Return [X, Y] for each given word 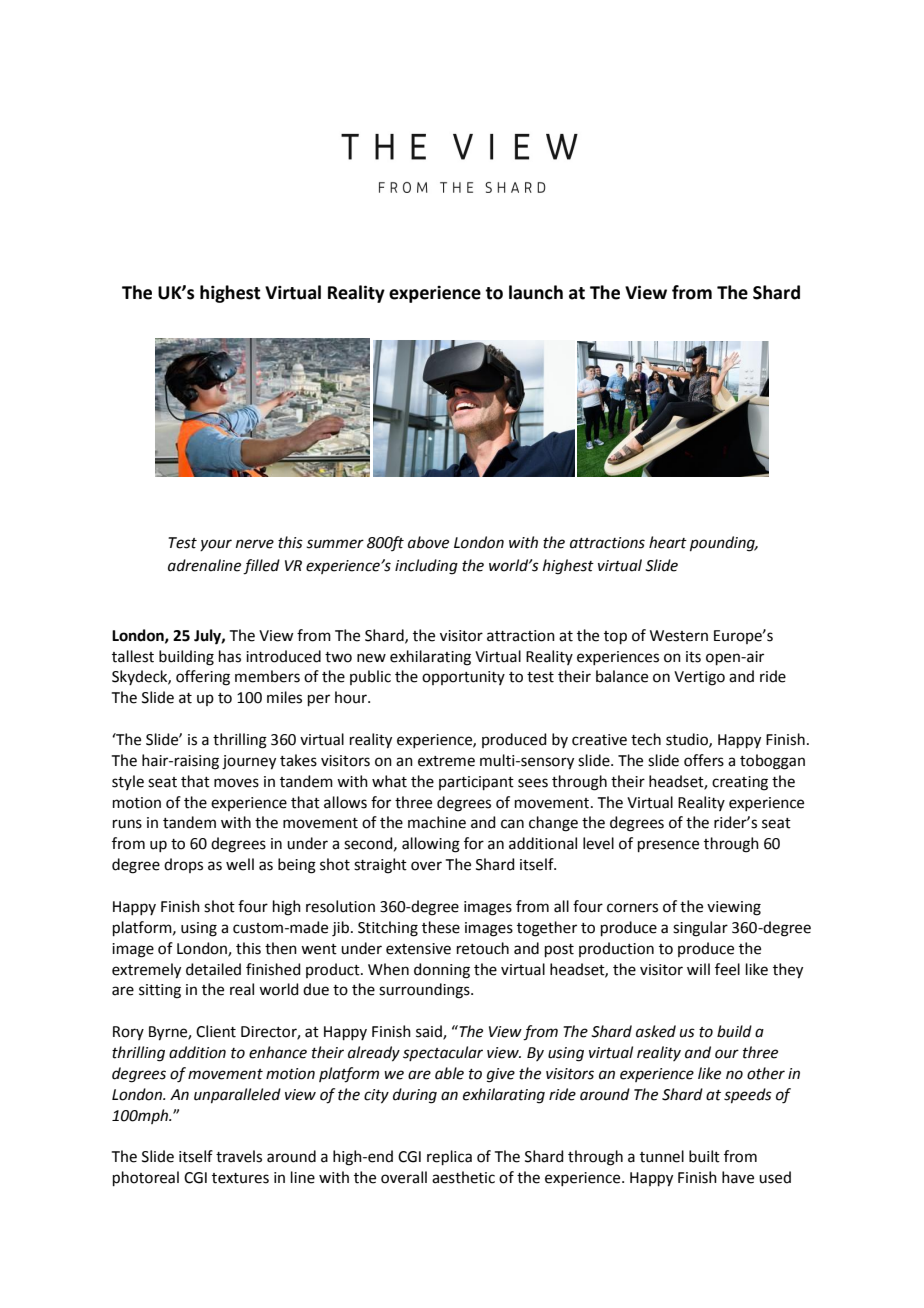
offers [704, 760]
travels [239, 1156]
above [428, 542]
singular [700, 929]
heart [668, 542]
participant [476, 783]
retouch [483, 948]
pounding [723, 544]
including [426, 567]
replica [449, 1157]
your [216, 545]
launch [536, 292]
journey [249, 762]
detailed [213, 969]
